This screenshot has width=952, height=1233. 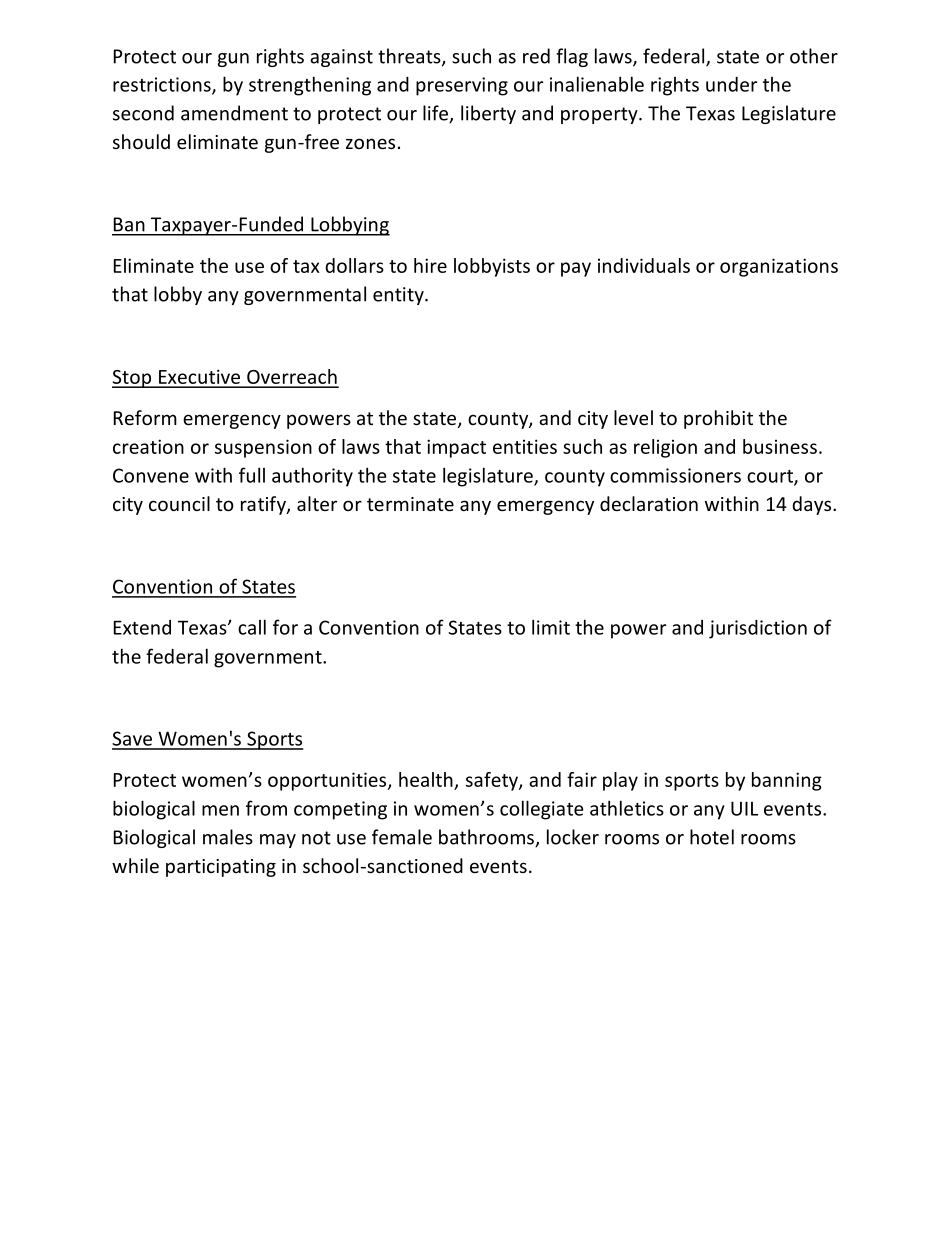 I want to click on impact, so click(x=456, y=448).
